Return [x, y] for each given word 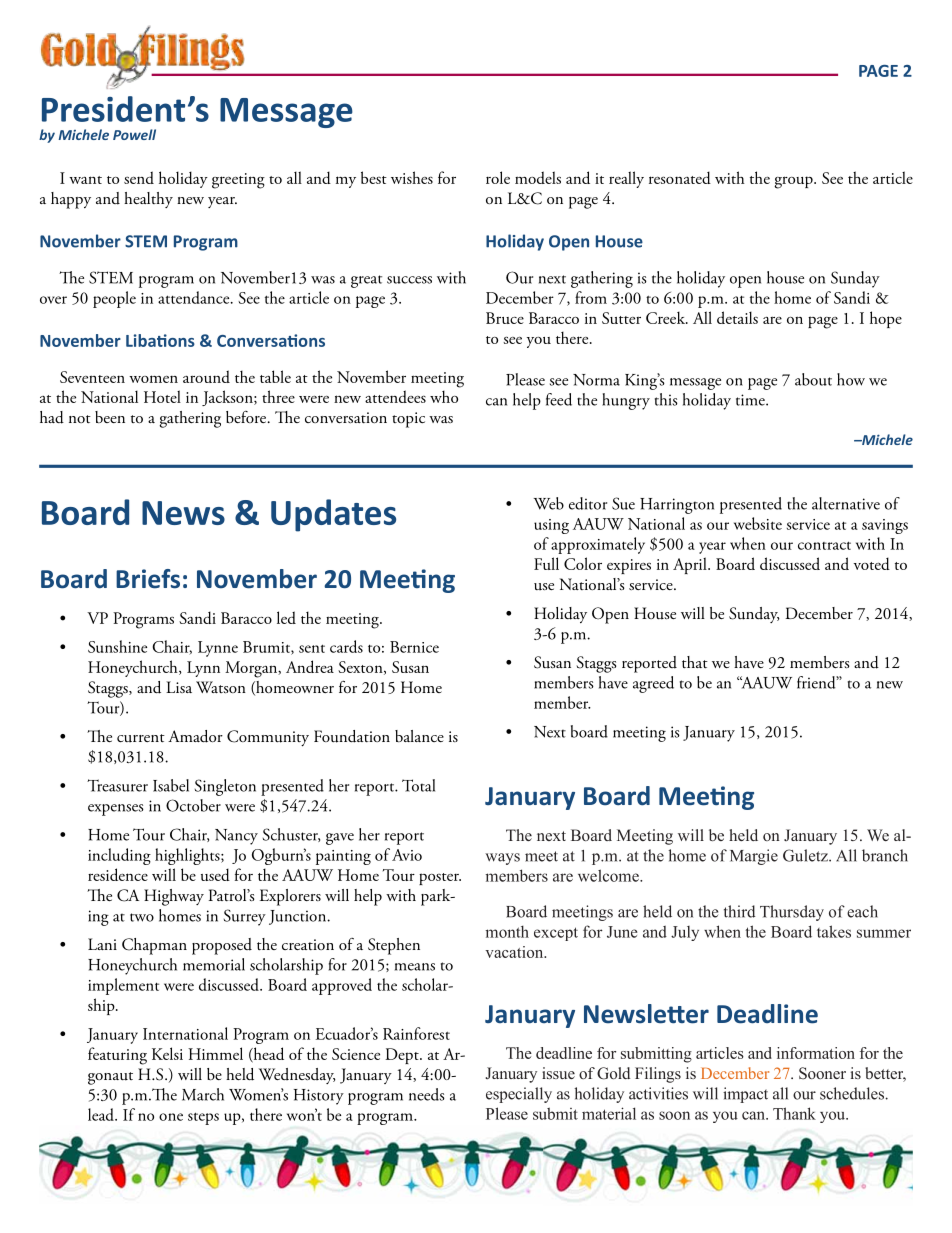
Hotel [162, 396]
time [751, 400]
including [119, 856]
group [794, 182]
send [139, 177]
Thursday [792, 913]
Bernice [414, 647]
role [498, 177]
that [695, 662]
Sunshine [117, 646]
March [203, 1094]
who [444, 396]
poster [440, 879]
